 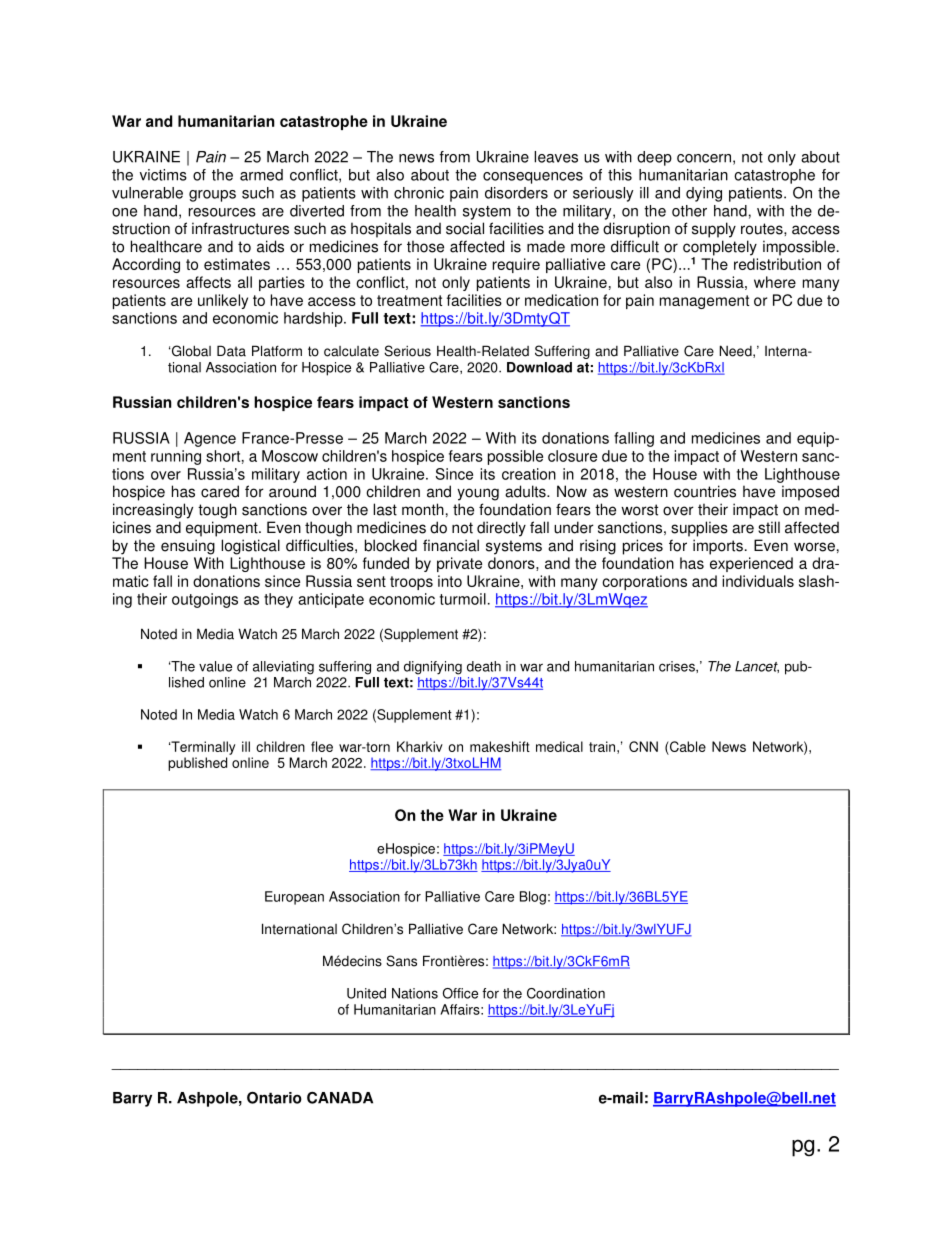 What do you see at coordinates (704, 194) in the screenshot?
I see `dying` at bounding box center [704, 194].
